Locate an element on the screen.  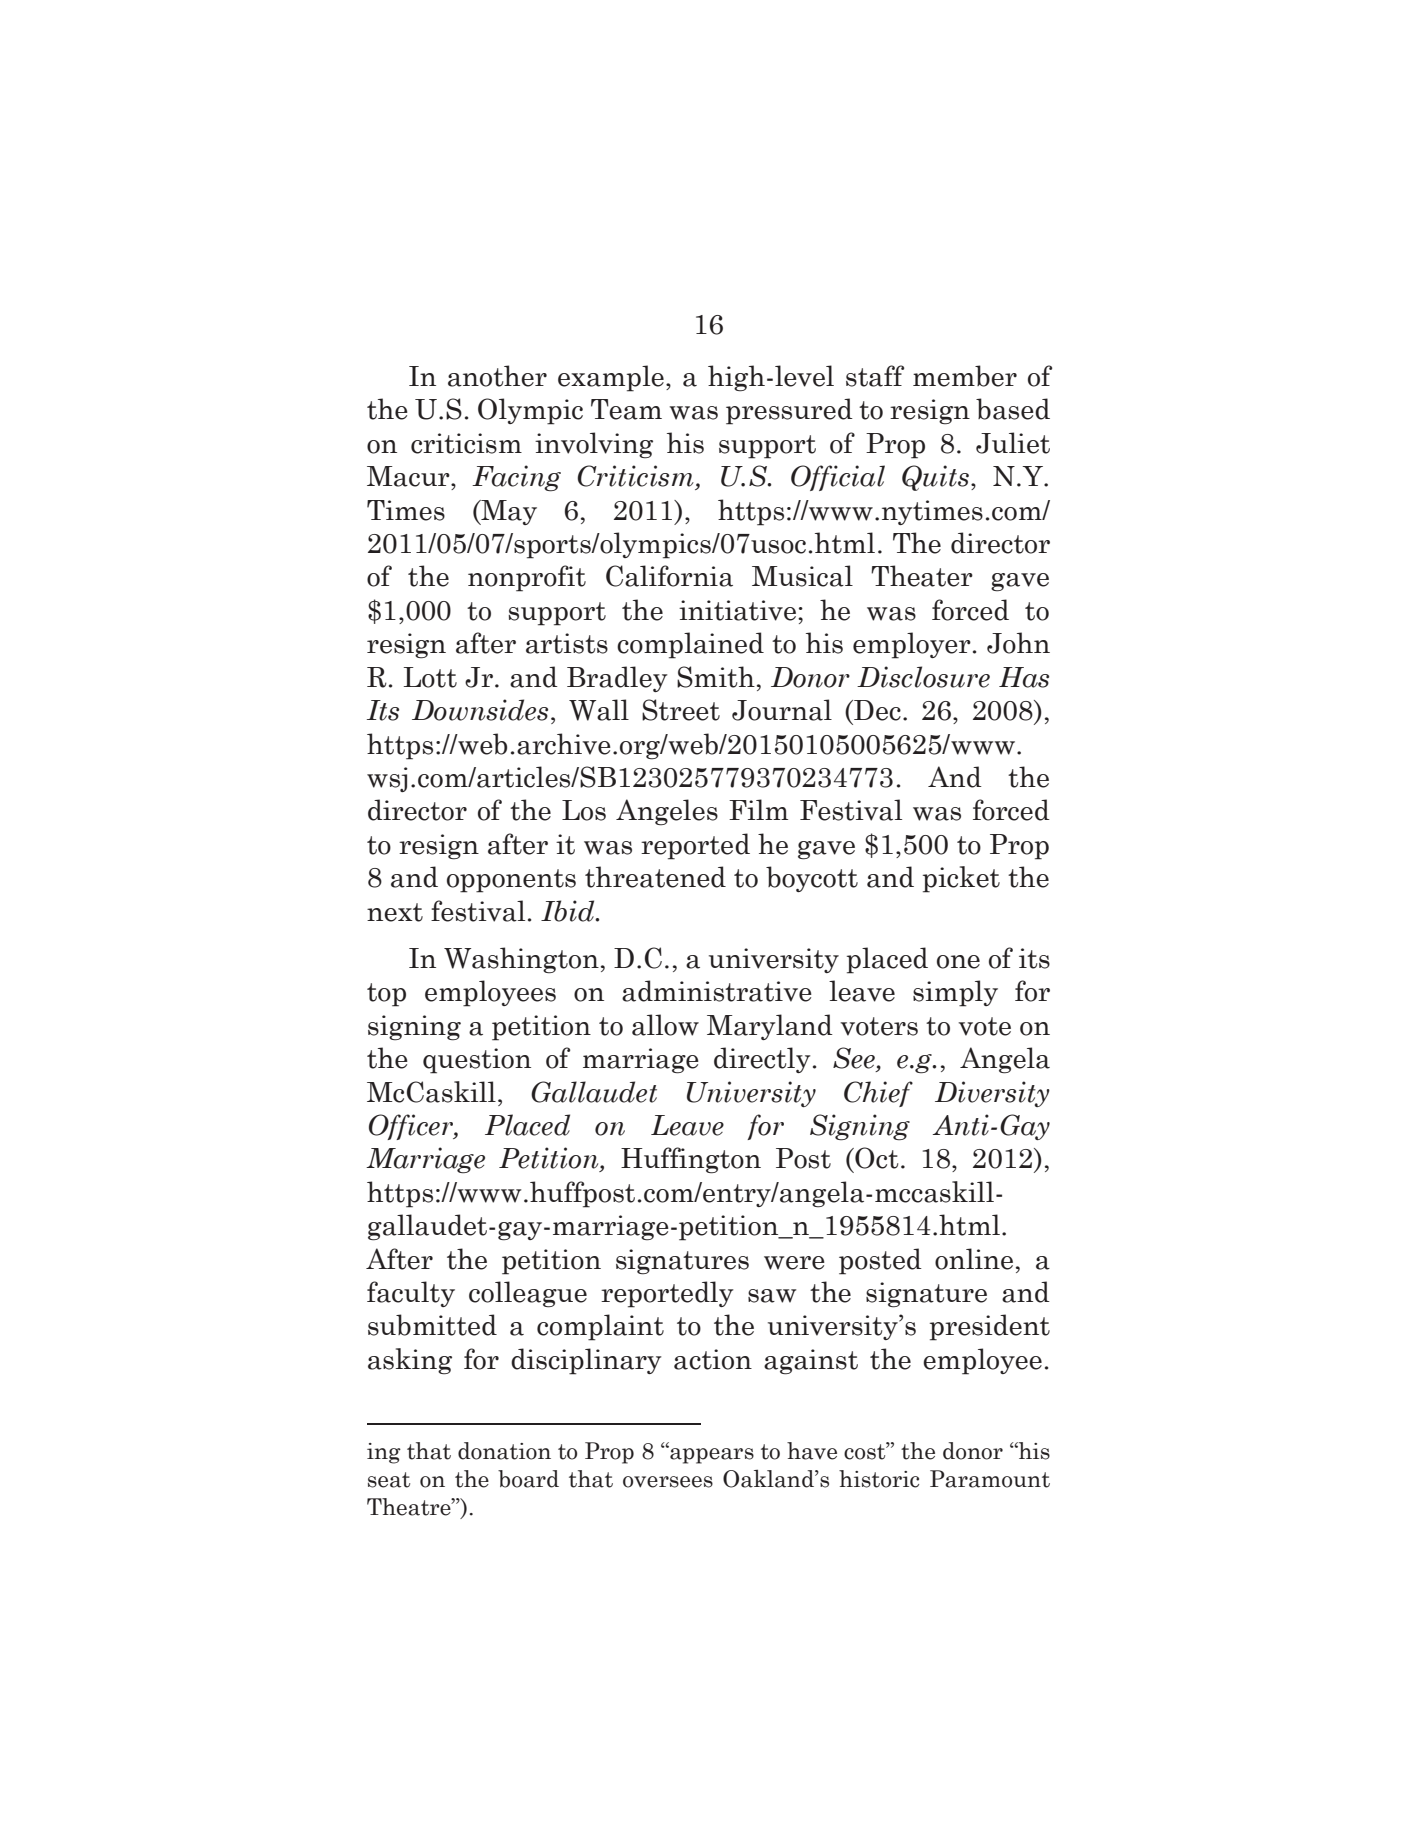
question is located at coordinates (477, 1061).
